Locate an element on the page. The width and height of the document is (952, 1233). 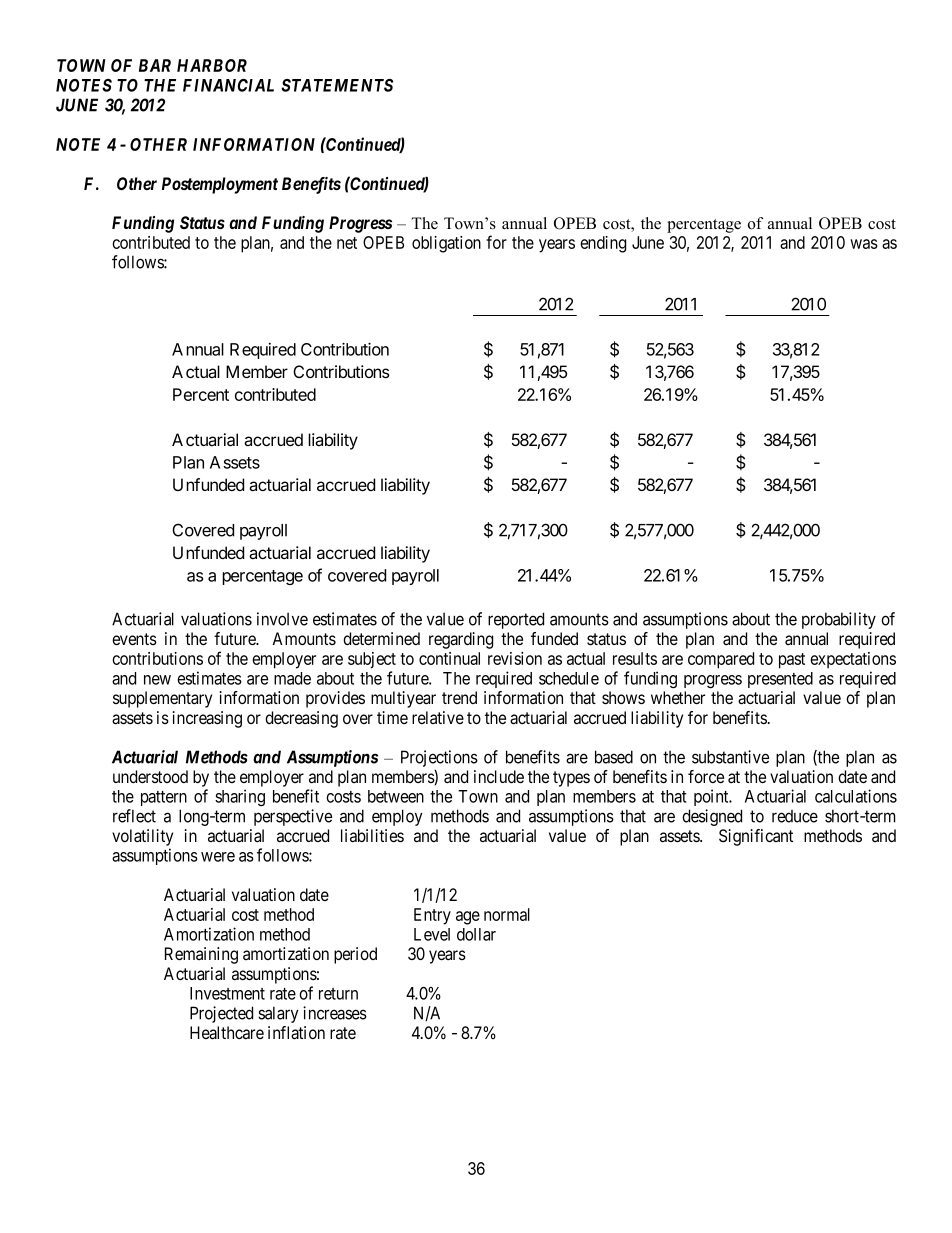
net is located at coordinates (347, 243).
